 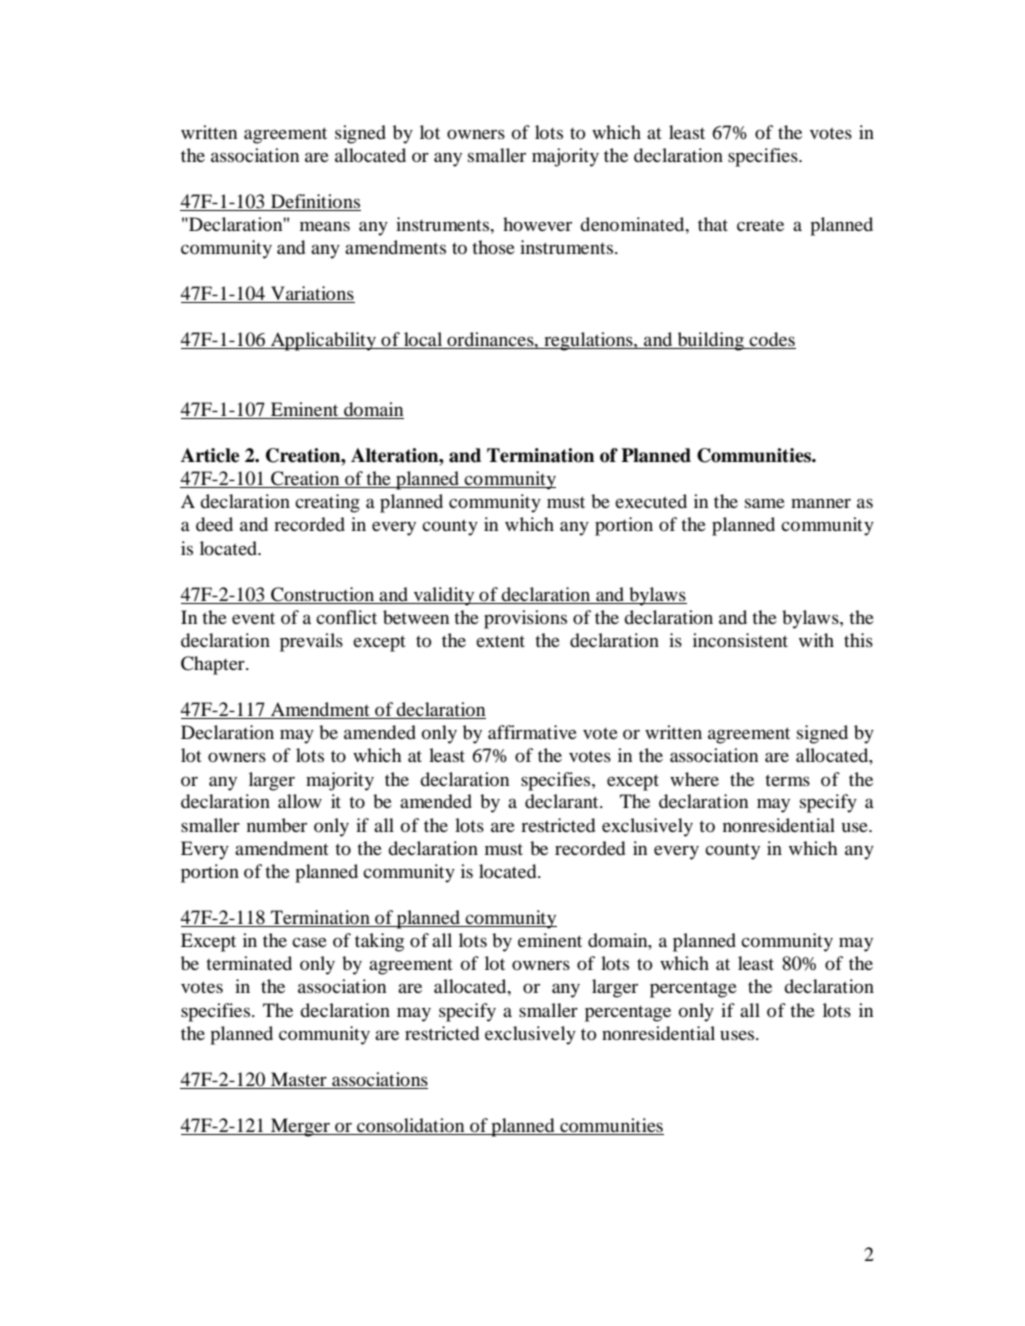 I want to click on Article, so click(x=210, y=455).
